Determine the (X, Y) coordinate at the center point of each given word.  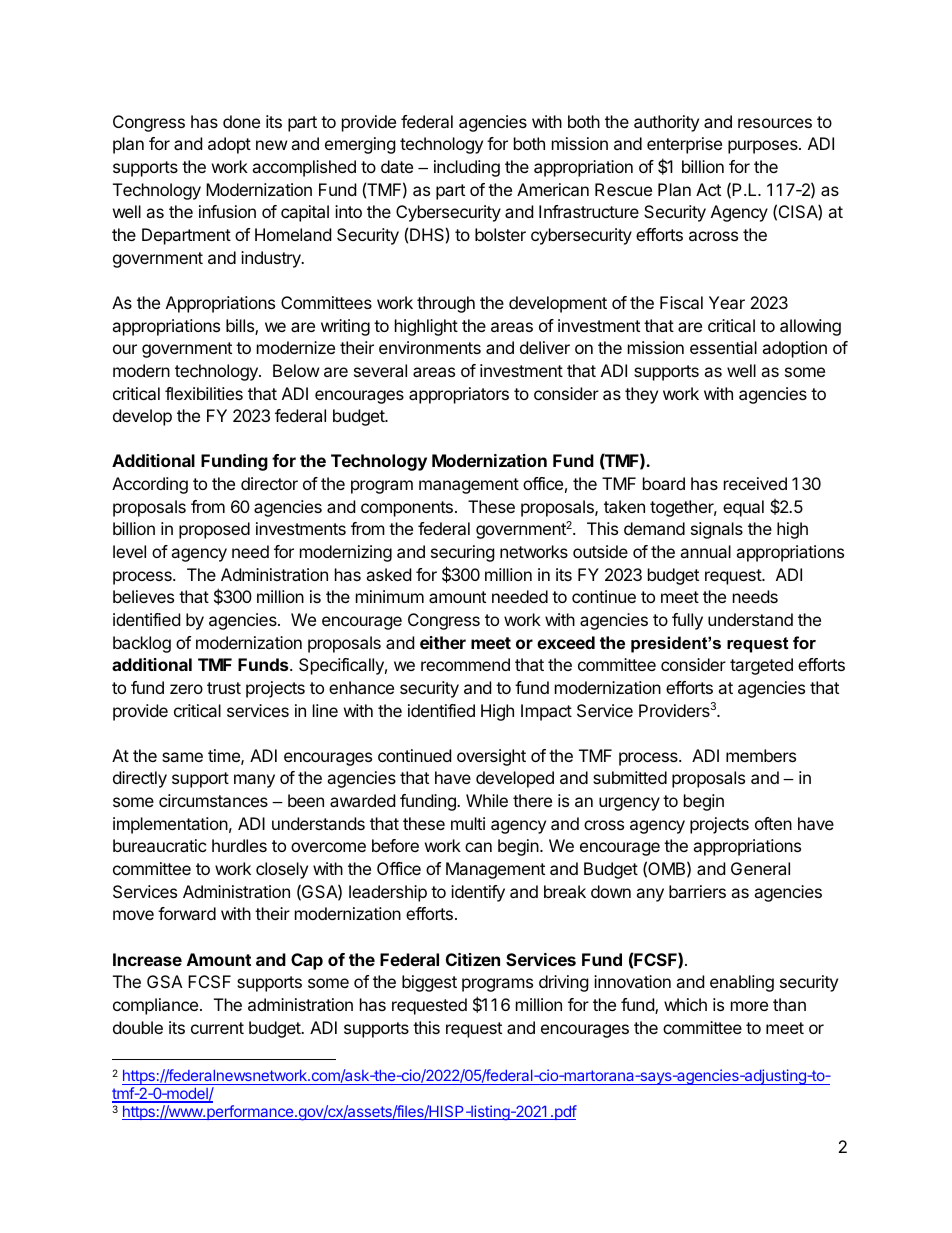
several (380, 370)
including (467, 168)
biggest (429, 983)
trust (224, 688)
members (761, 755)
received (755, 483)
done (241, 121)
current (217, 1028)
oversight (491, 757)
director (269, 483)
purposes (764, 147)
